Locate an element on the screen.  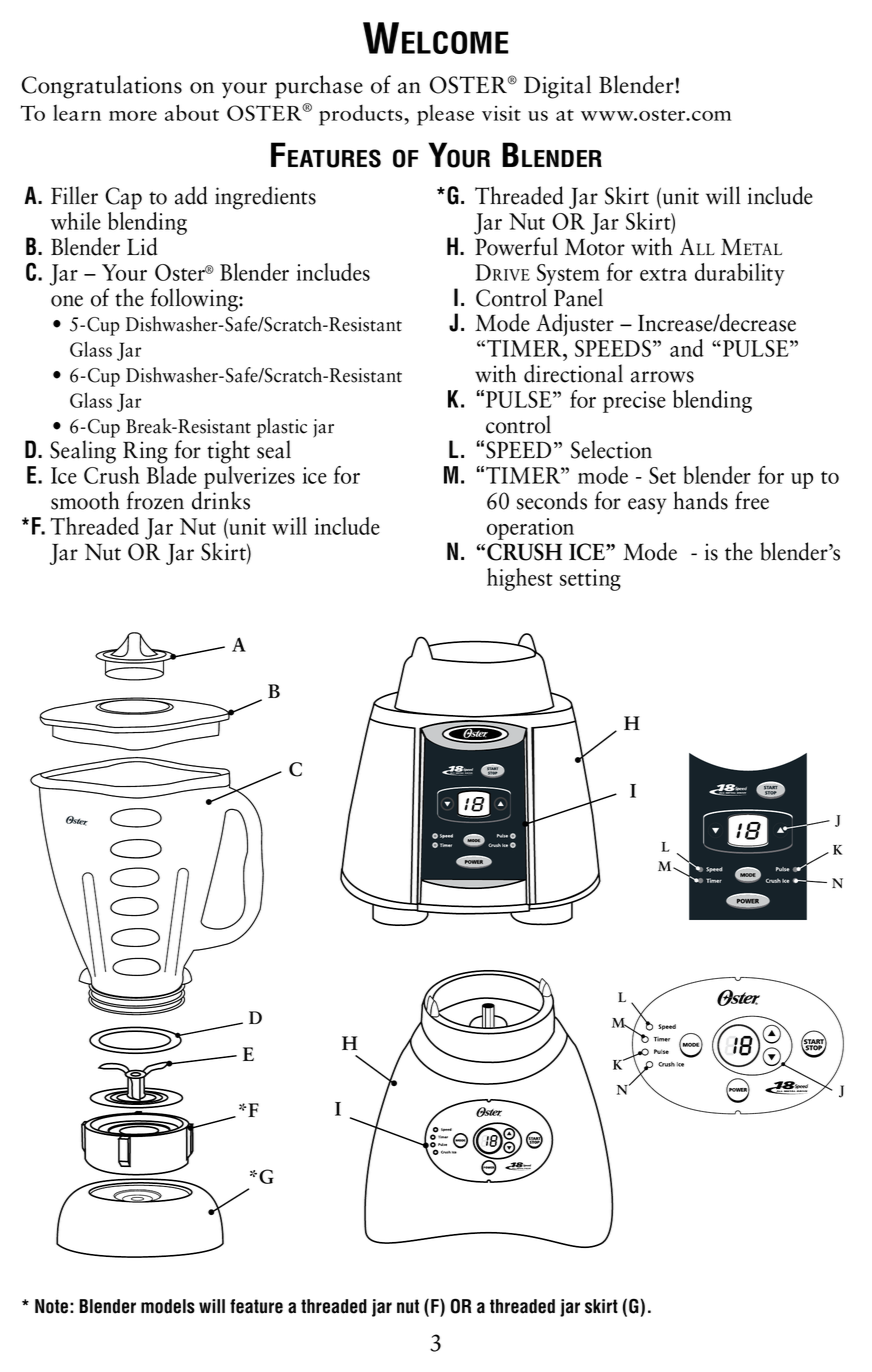
more is located at coordinates (133, 116).
